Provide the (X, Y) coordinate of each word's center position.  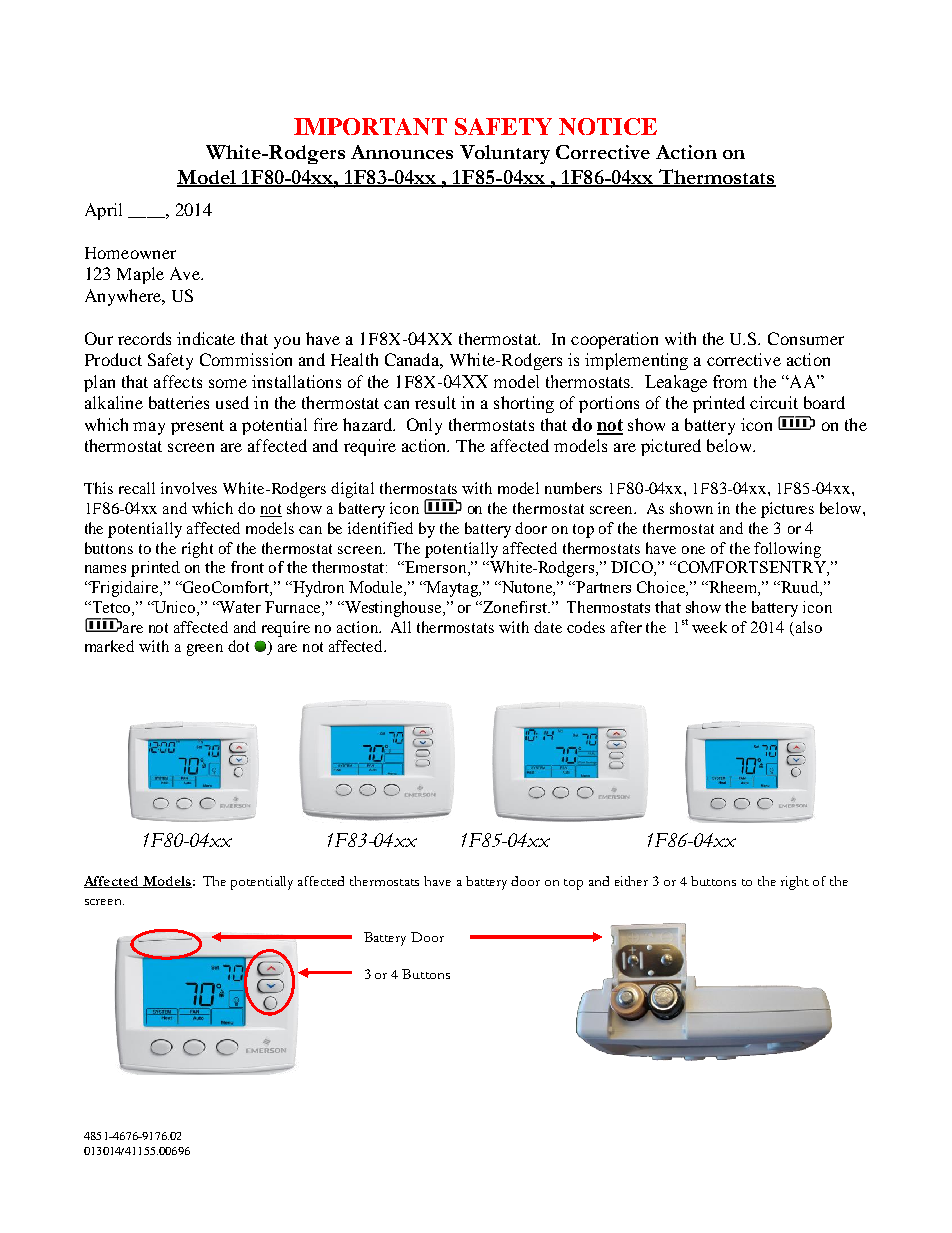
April (103, 211)
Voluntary (505, 154)
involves (189, 488)
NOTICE (608, 126)
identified (380, 528)
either (631, 881)
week (709, 627)
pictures (787, 510)
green (205, 650)
